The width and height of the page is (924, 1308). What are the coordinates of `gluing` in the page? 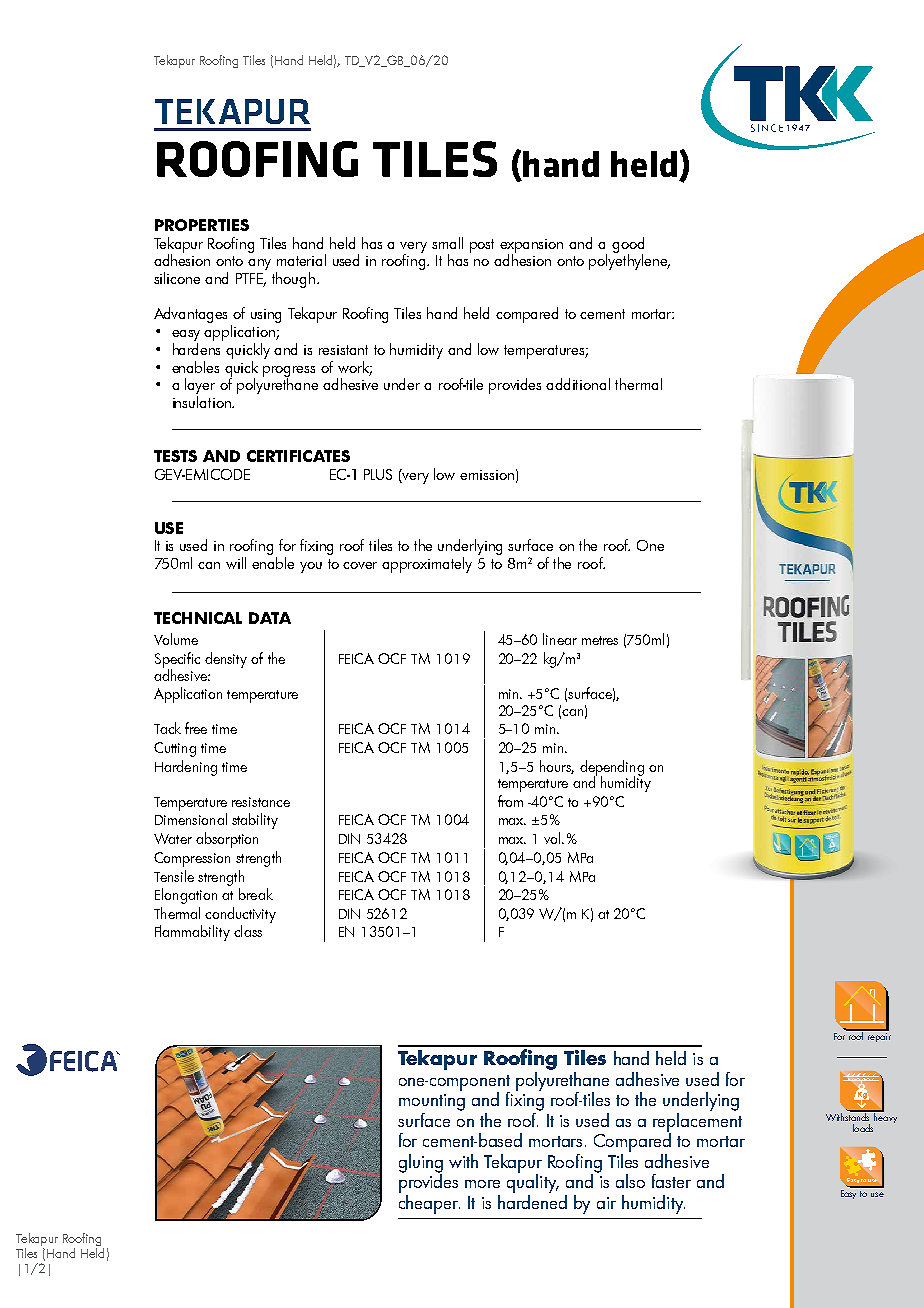 It's located at (421, 1164).
